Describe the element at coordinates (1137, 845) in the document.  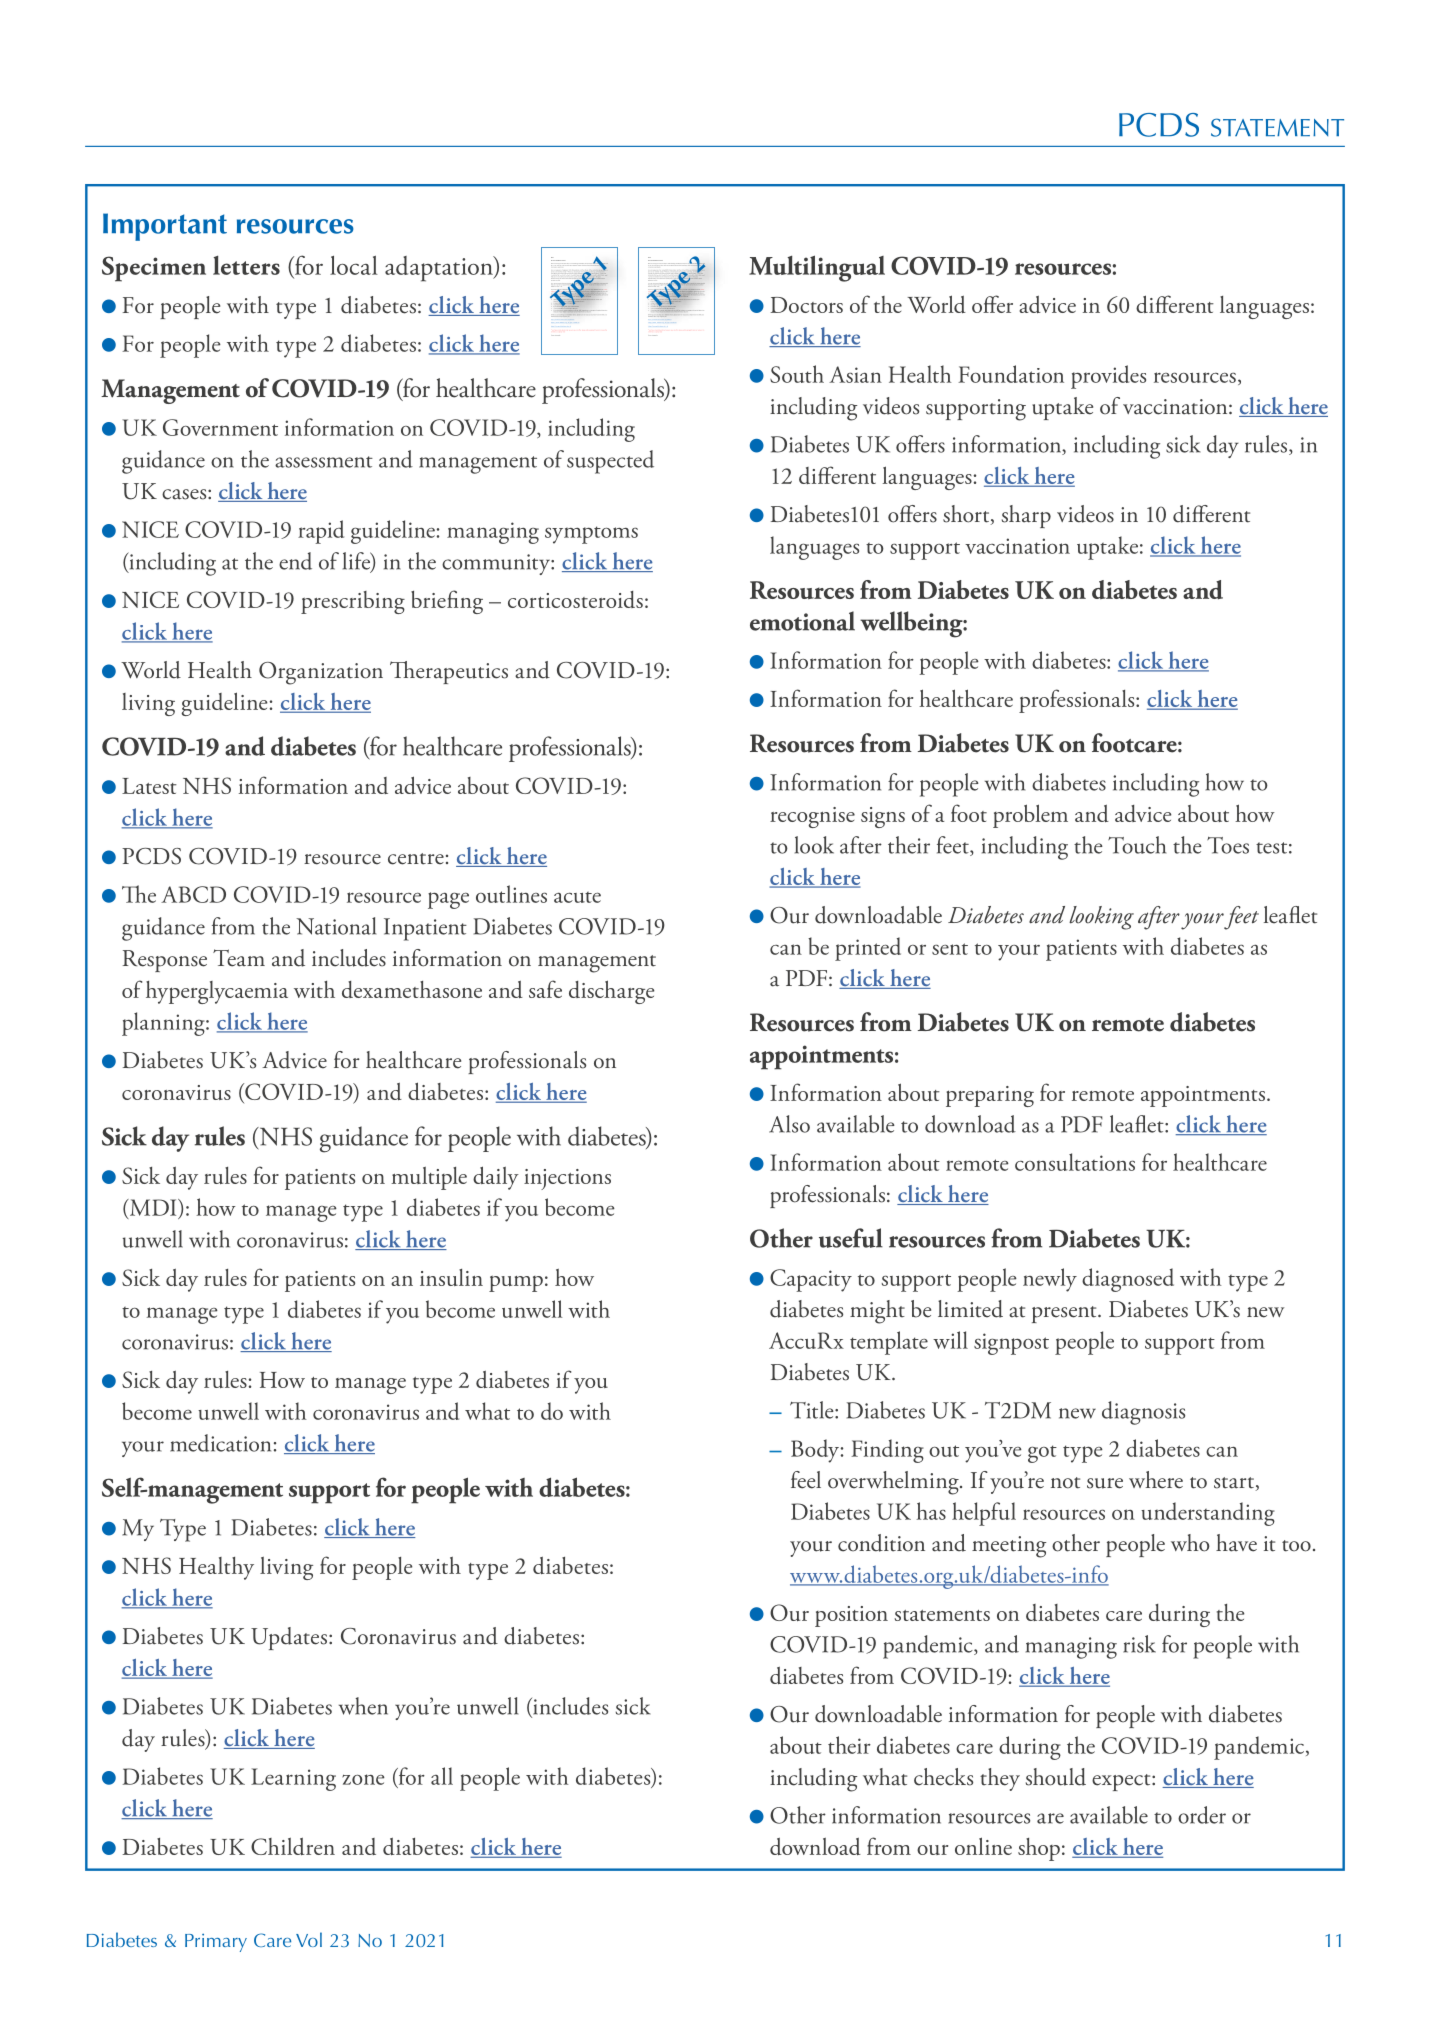
I see `Touch` at that location.
